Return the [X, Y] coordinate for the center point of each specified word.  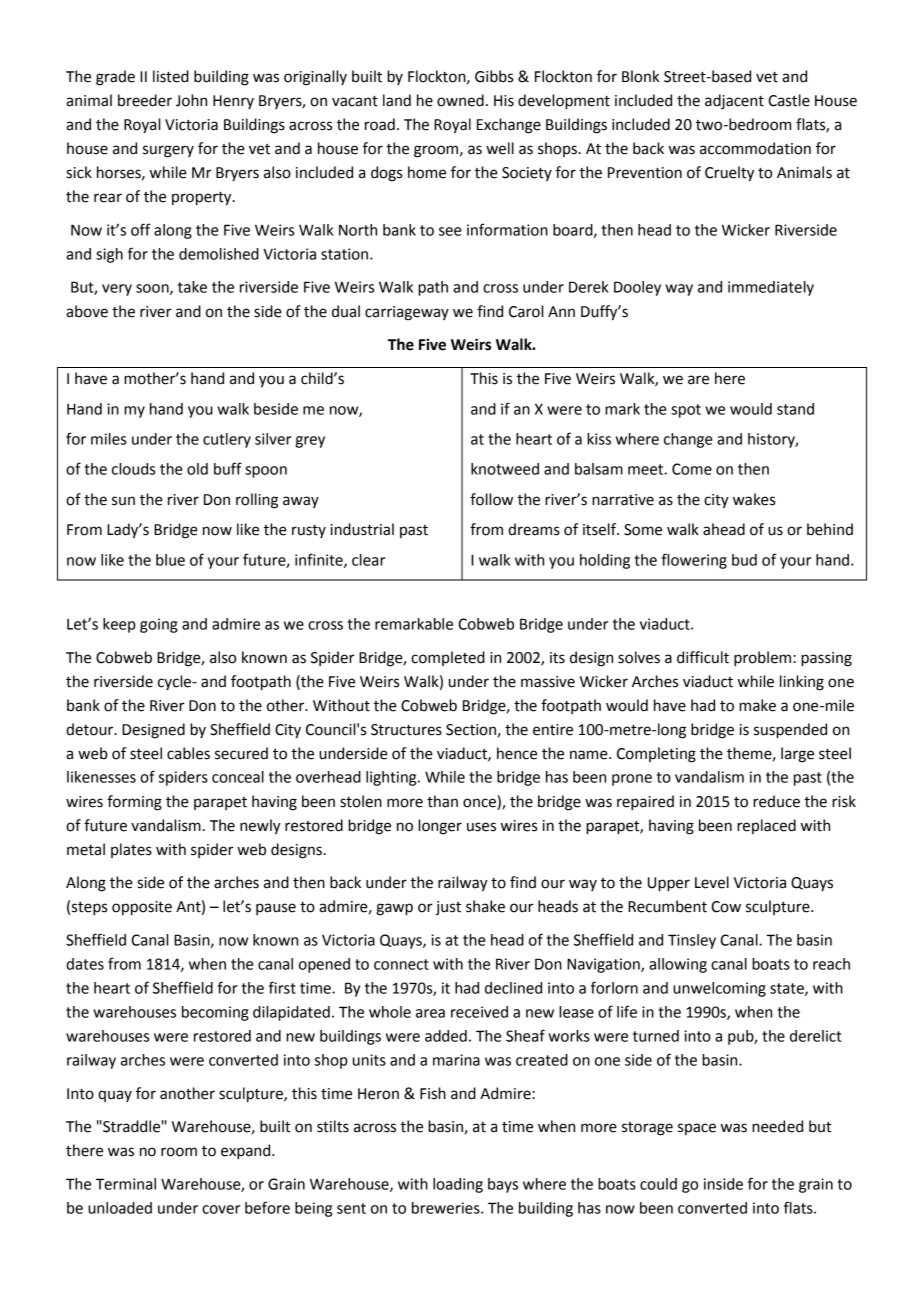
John [191, 100]
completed [448, 658]
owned [460, 100]
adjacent [734, 101]
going [159, 625]
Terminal [126, 1184]
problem [762, 659]
